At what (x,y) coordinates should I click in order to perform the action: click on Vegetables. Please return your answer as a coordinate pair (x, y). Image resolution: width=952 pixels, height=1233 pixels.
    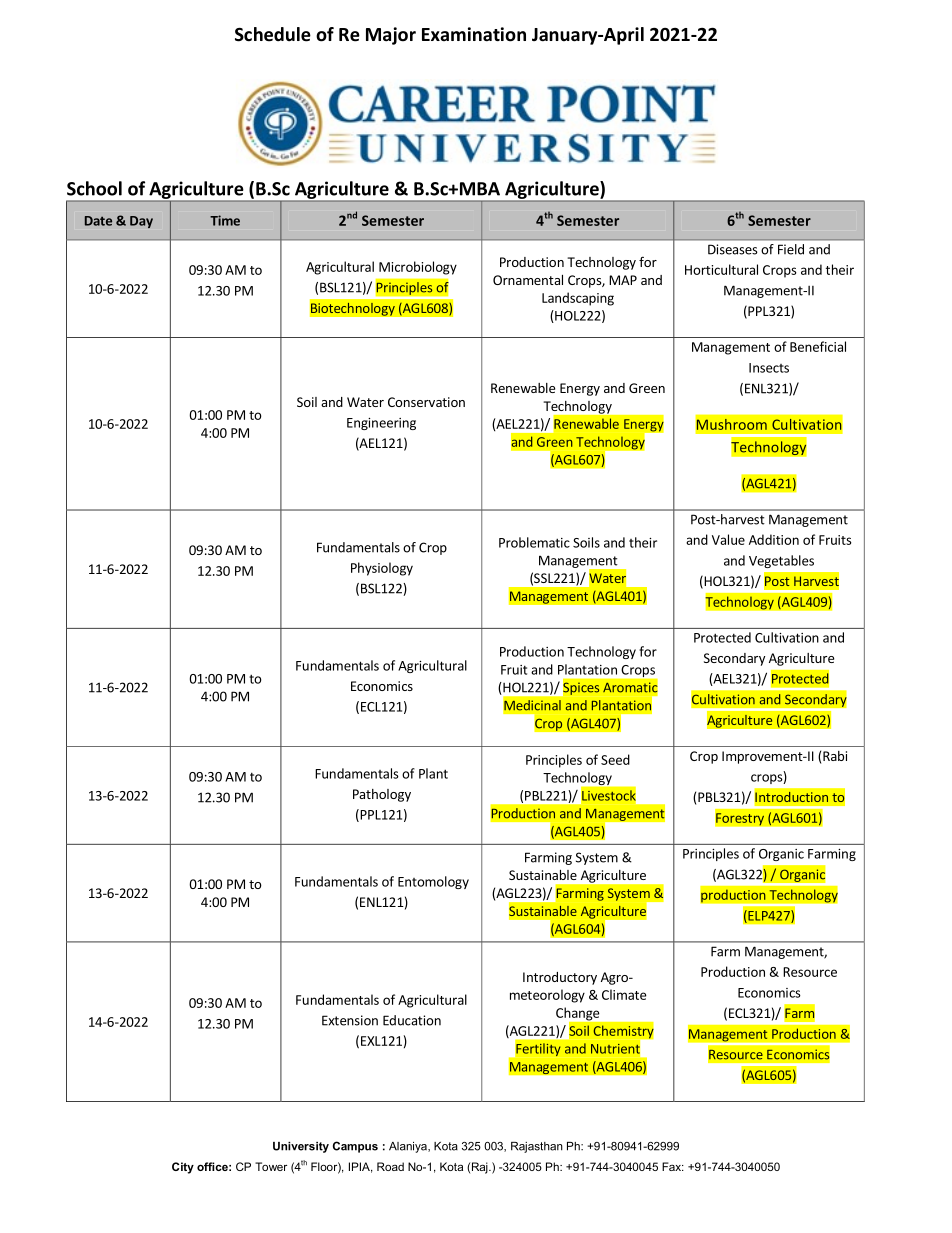
    Looking at the image, I should click on (781, 561).
